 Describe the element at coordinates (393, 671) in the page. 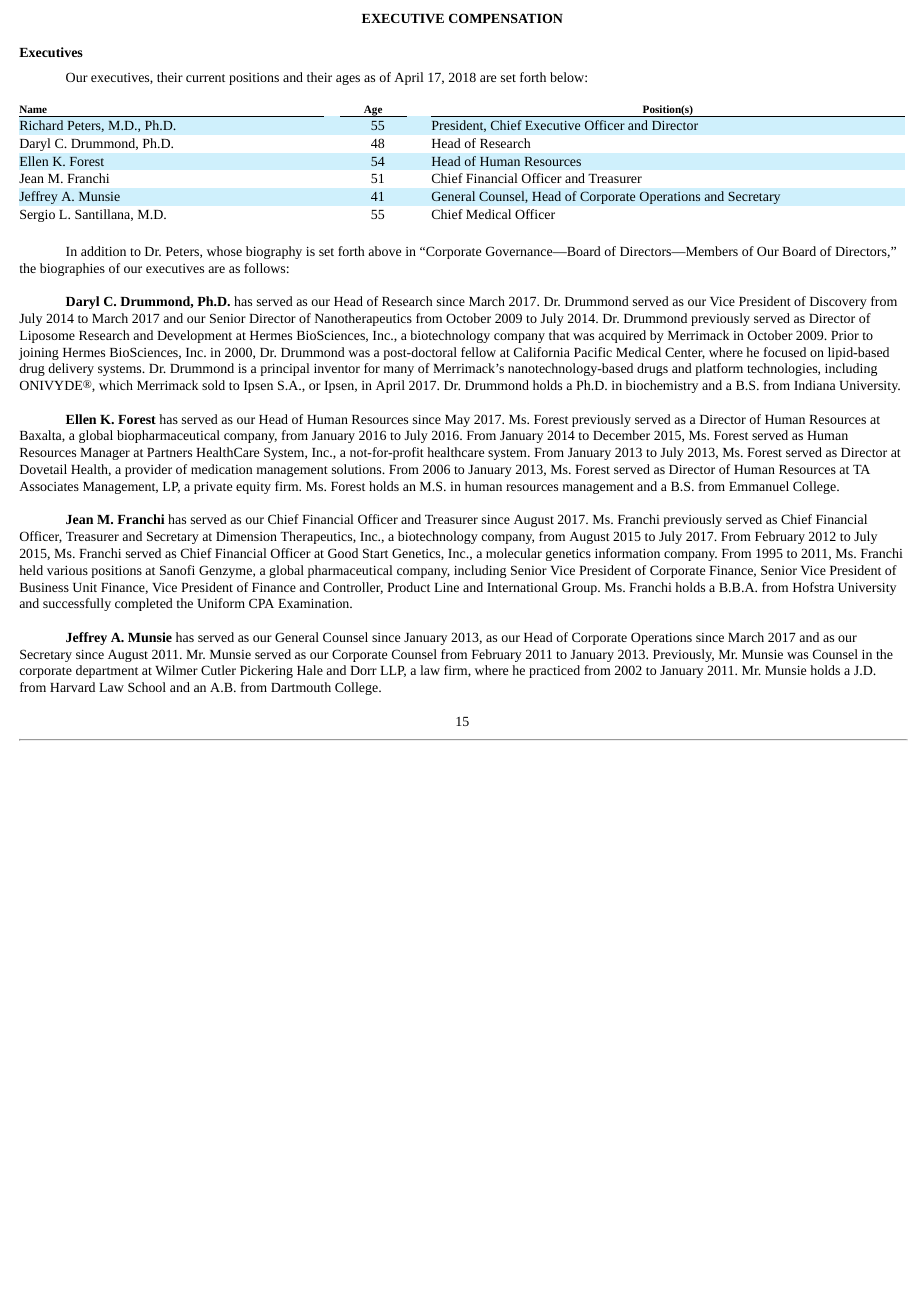

I see `LLP` at that location.
